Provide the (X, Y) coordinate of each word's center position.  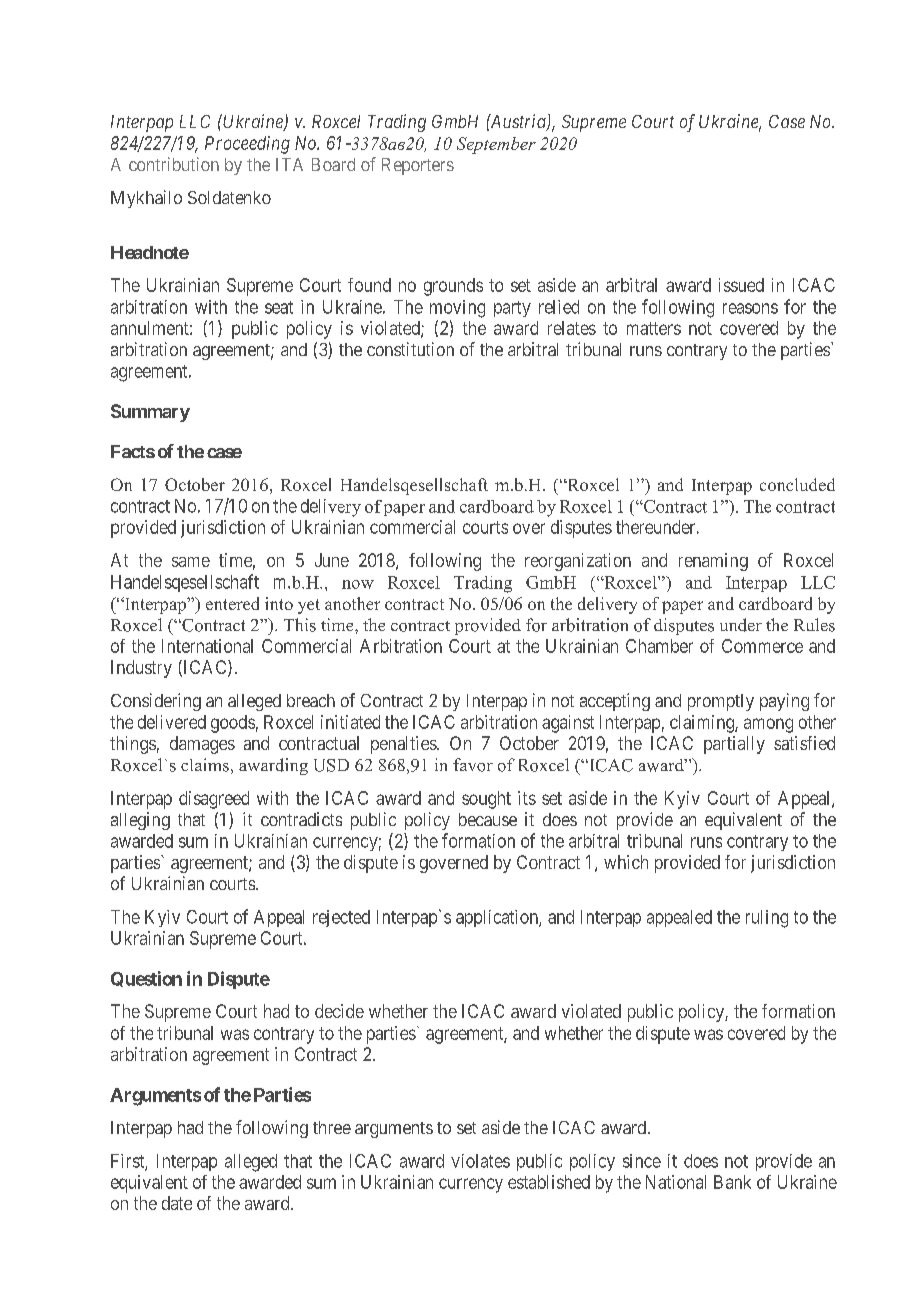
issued (741, 285)
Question (146, 979)
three (332, 1127)
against (568, 724)
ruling (767, 919)
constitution (410, 349)
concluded (797, 484)
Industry (141, 669)
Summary (150, 413)
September (496, 145)
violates (480, 1161)
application (498, 918)
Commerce (762, 646)
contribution (174, 164)
